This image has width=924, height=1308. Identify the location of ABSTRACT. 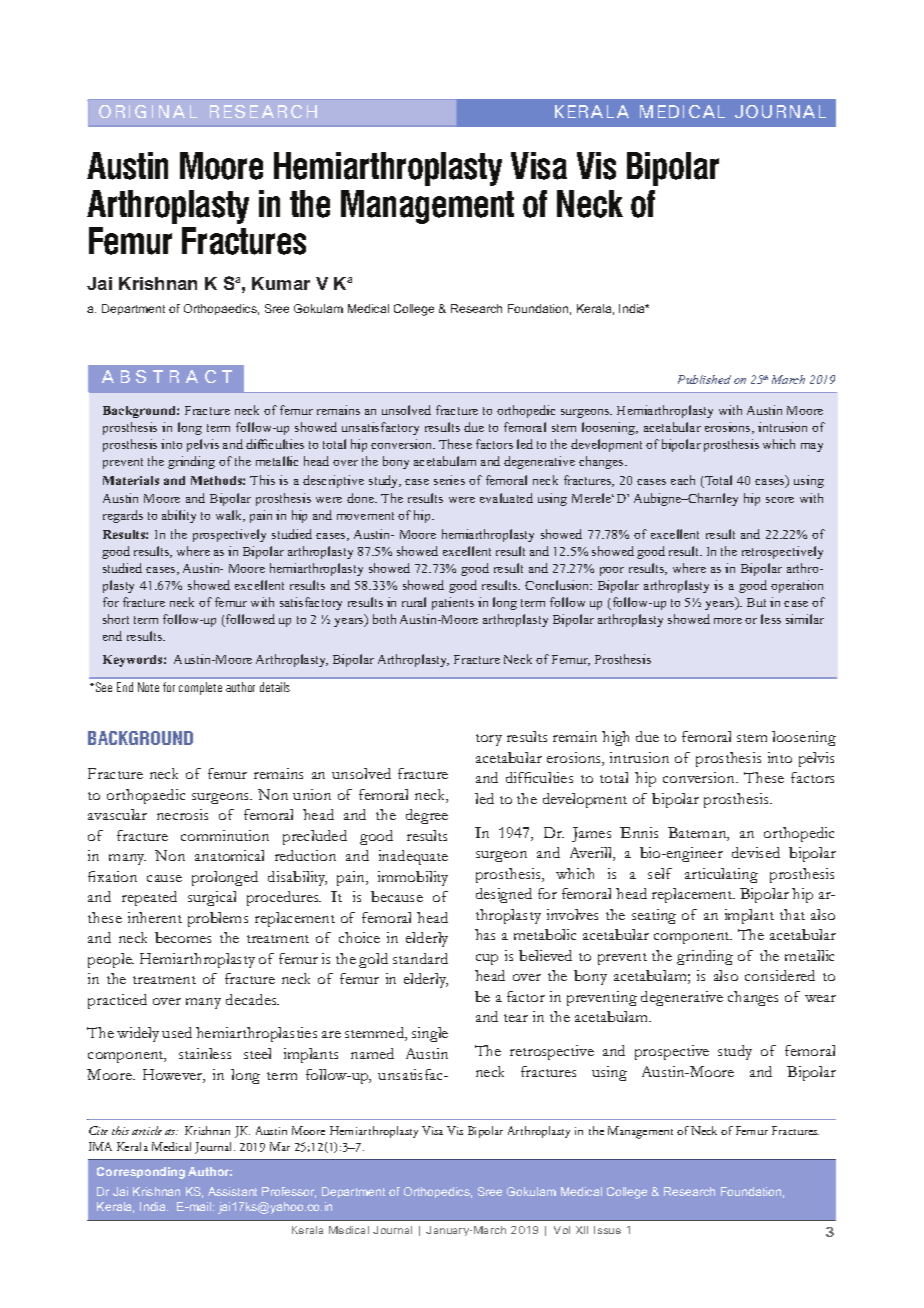
(167, 376).
